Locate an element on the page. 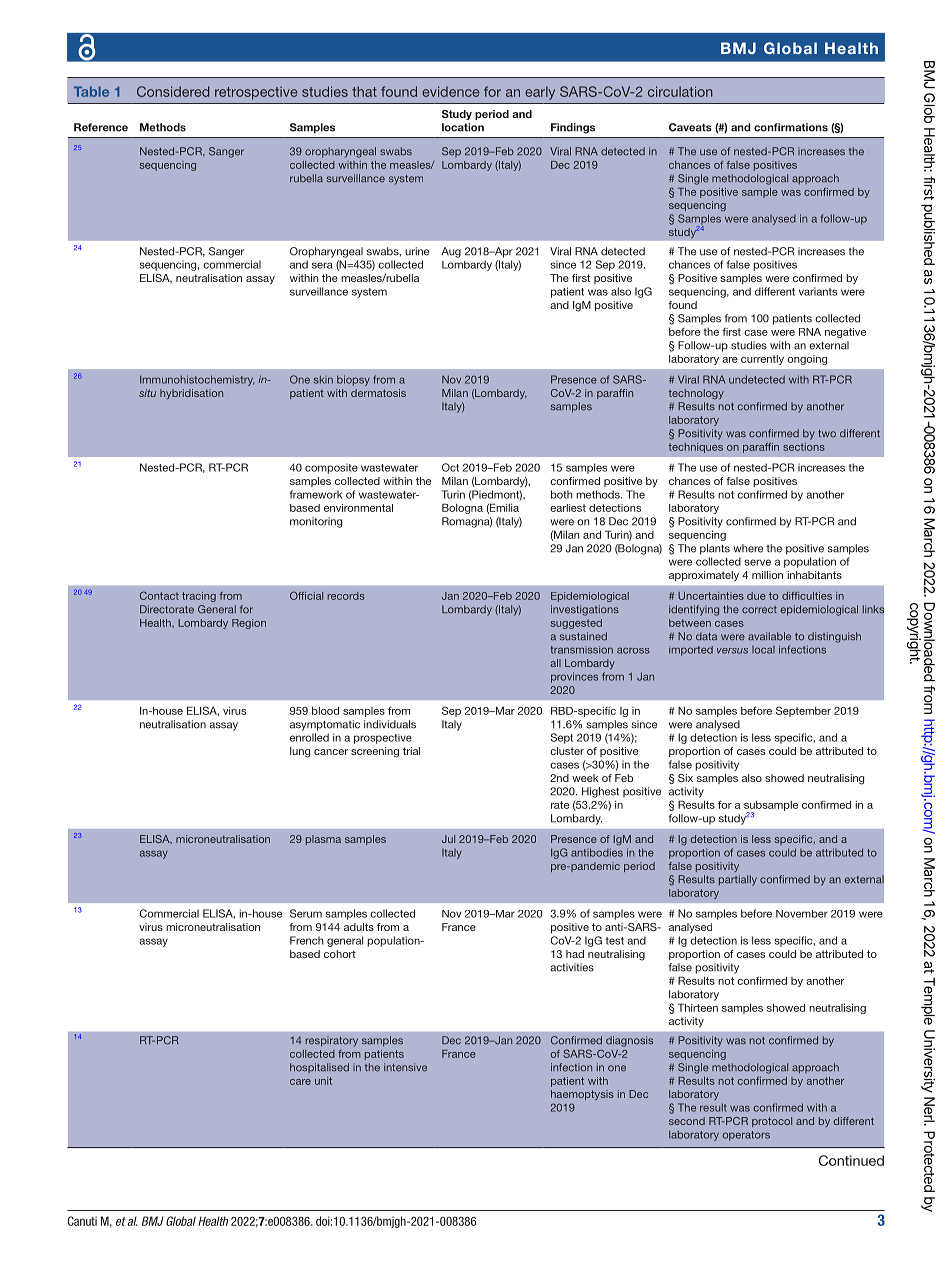 This page has width=952, height=1270. tracing is located at coordinates (199, 597).
